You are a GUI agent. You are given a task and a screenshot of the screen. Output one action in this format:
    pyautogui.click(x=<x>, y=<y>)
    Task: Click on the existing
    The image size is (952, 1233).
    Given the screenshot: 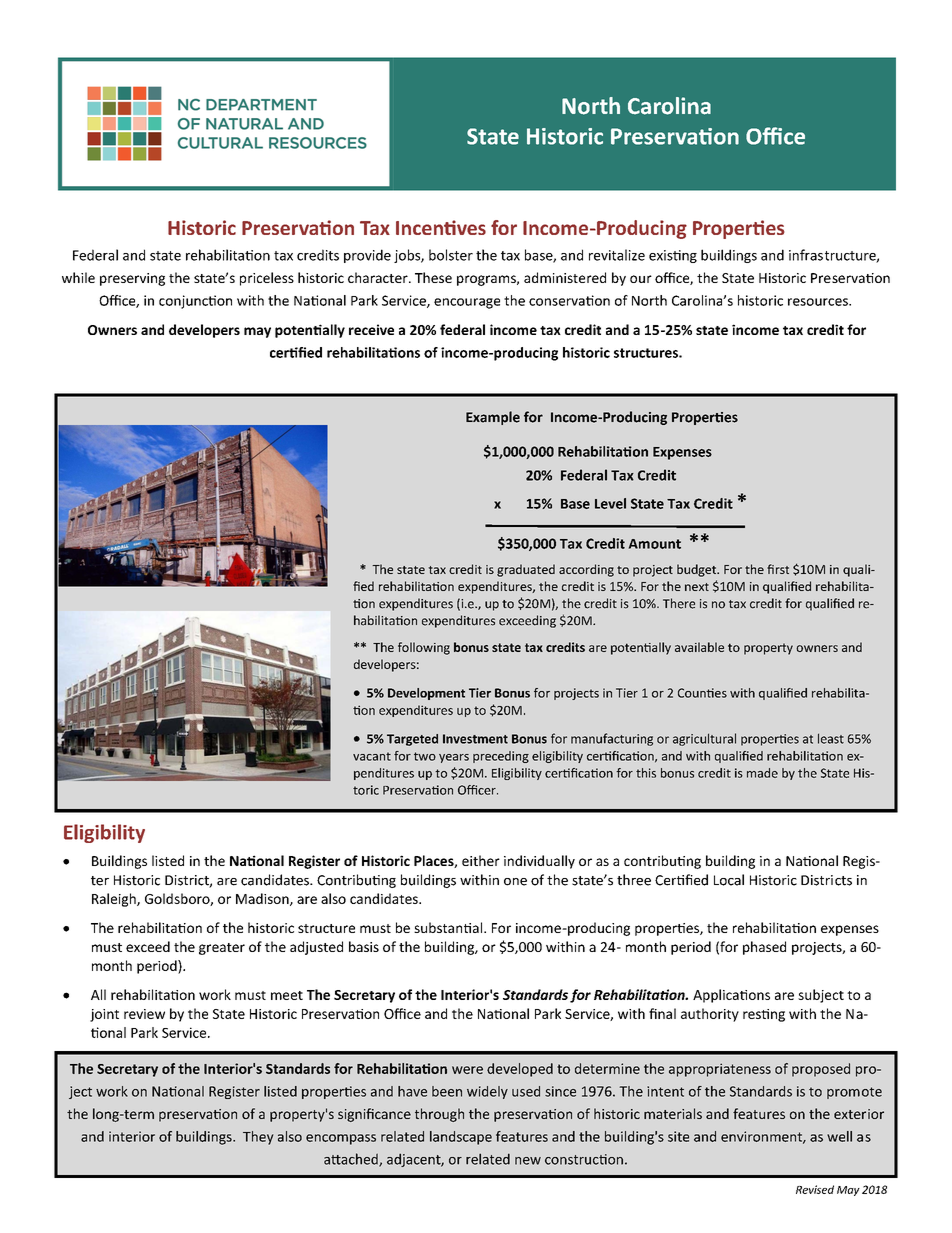 What is the action you would take?
    pyautogui.click(x=673, y=256)
